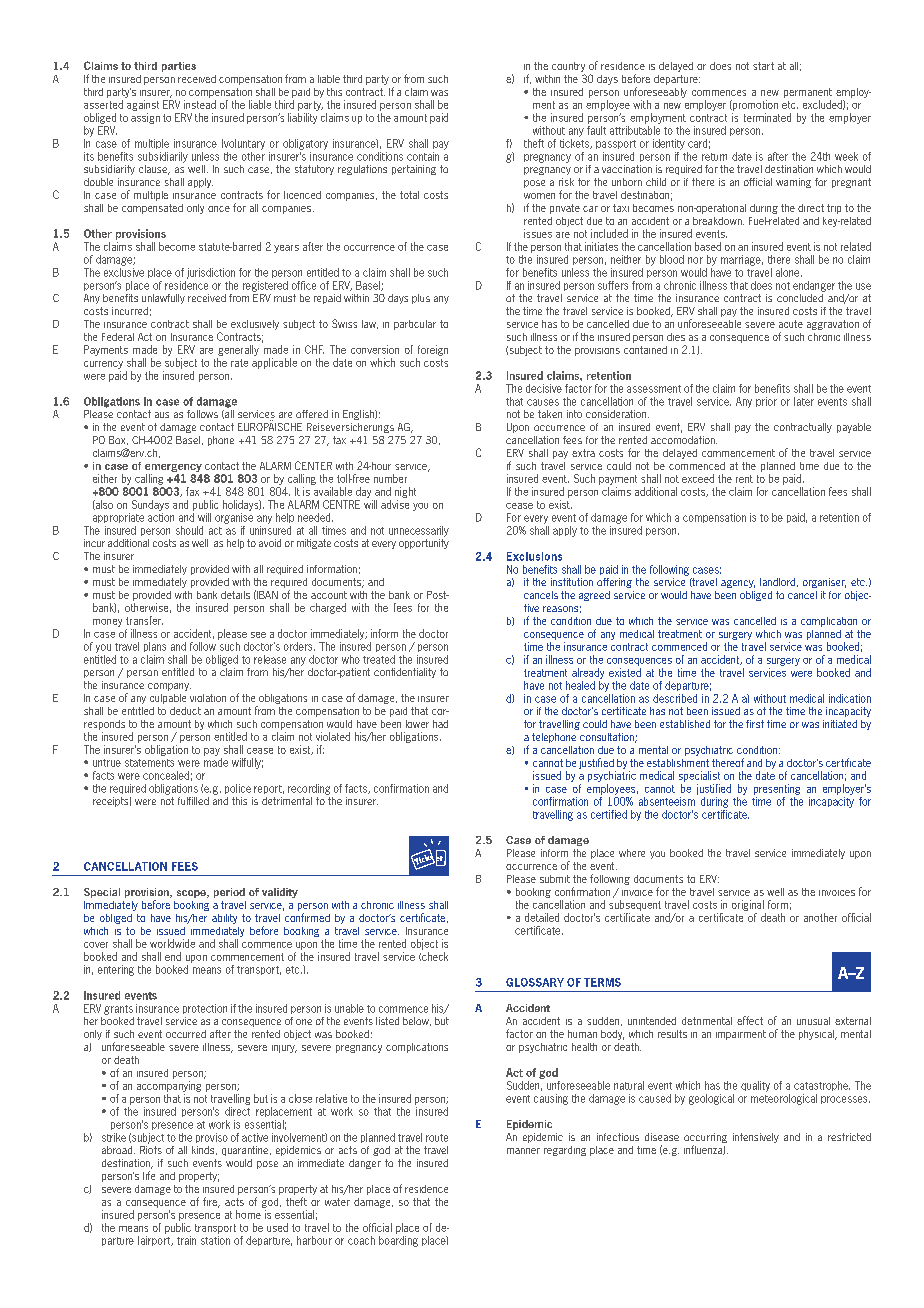 This screenshot has width=924, height=1308. What do you see at coordinates (754, 105) in the screenshot?
I see `promotion` at bounding box center [754, 105].
